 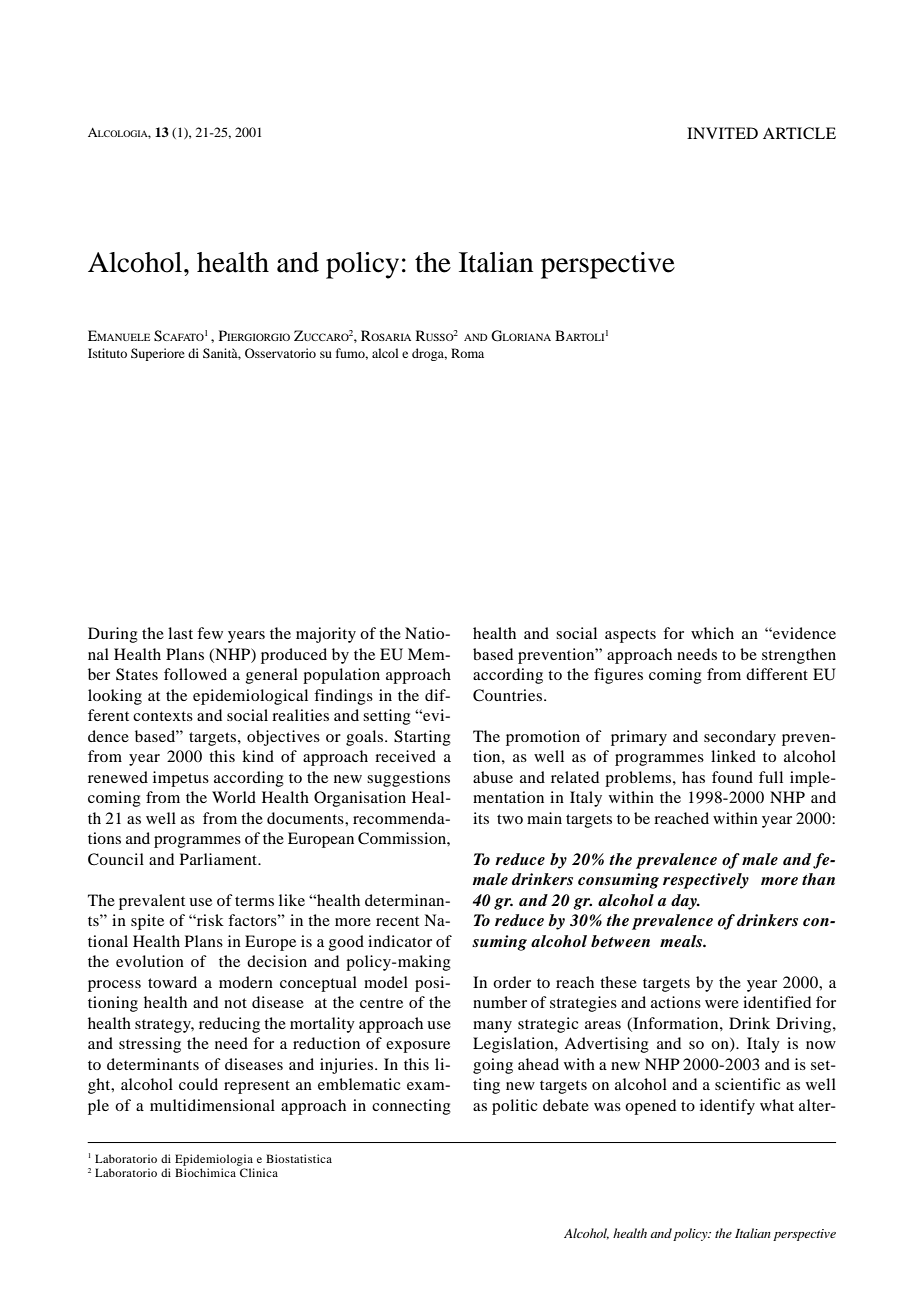 I want to click on recent, so click(x=397, y=921).
